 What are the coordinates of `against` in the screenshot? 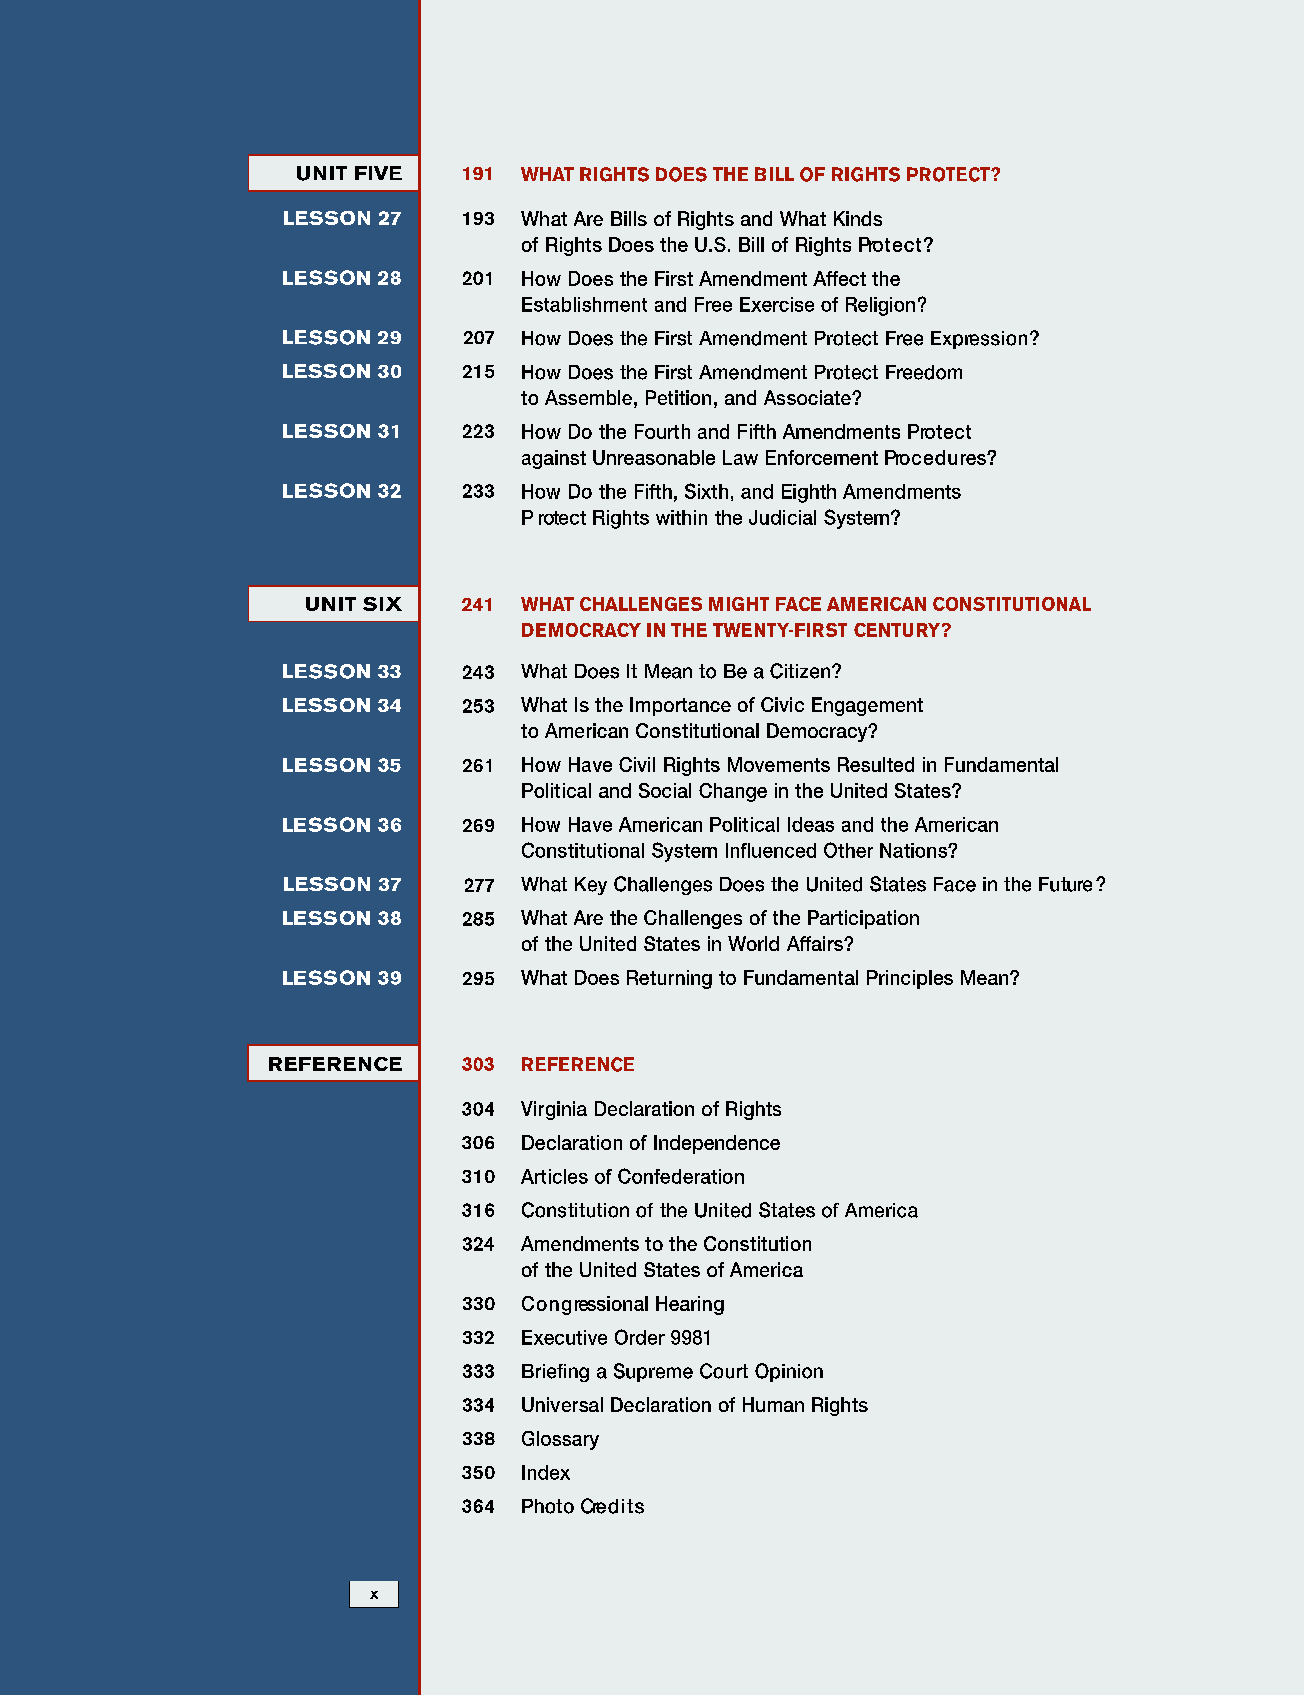 It's located at (554, 459).
